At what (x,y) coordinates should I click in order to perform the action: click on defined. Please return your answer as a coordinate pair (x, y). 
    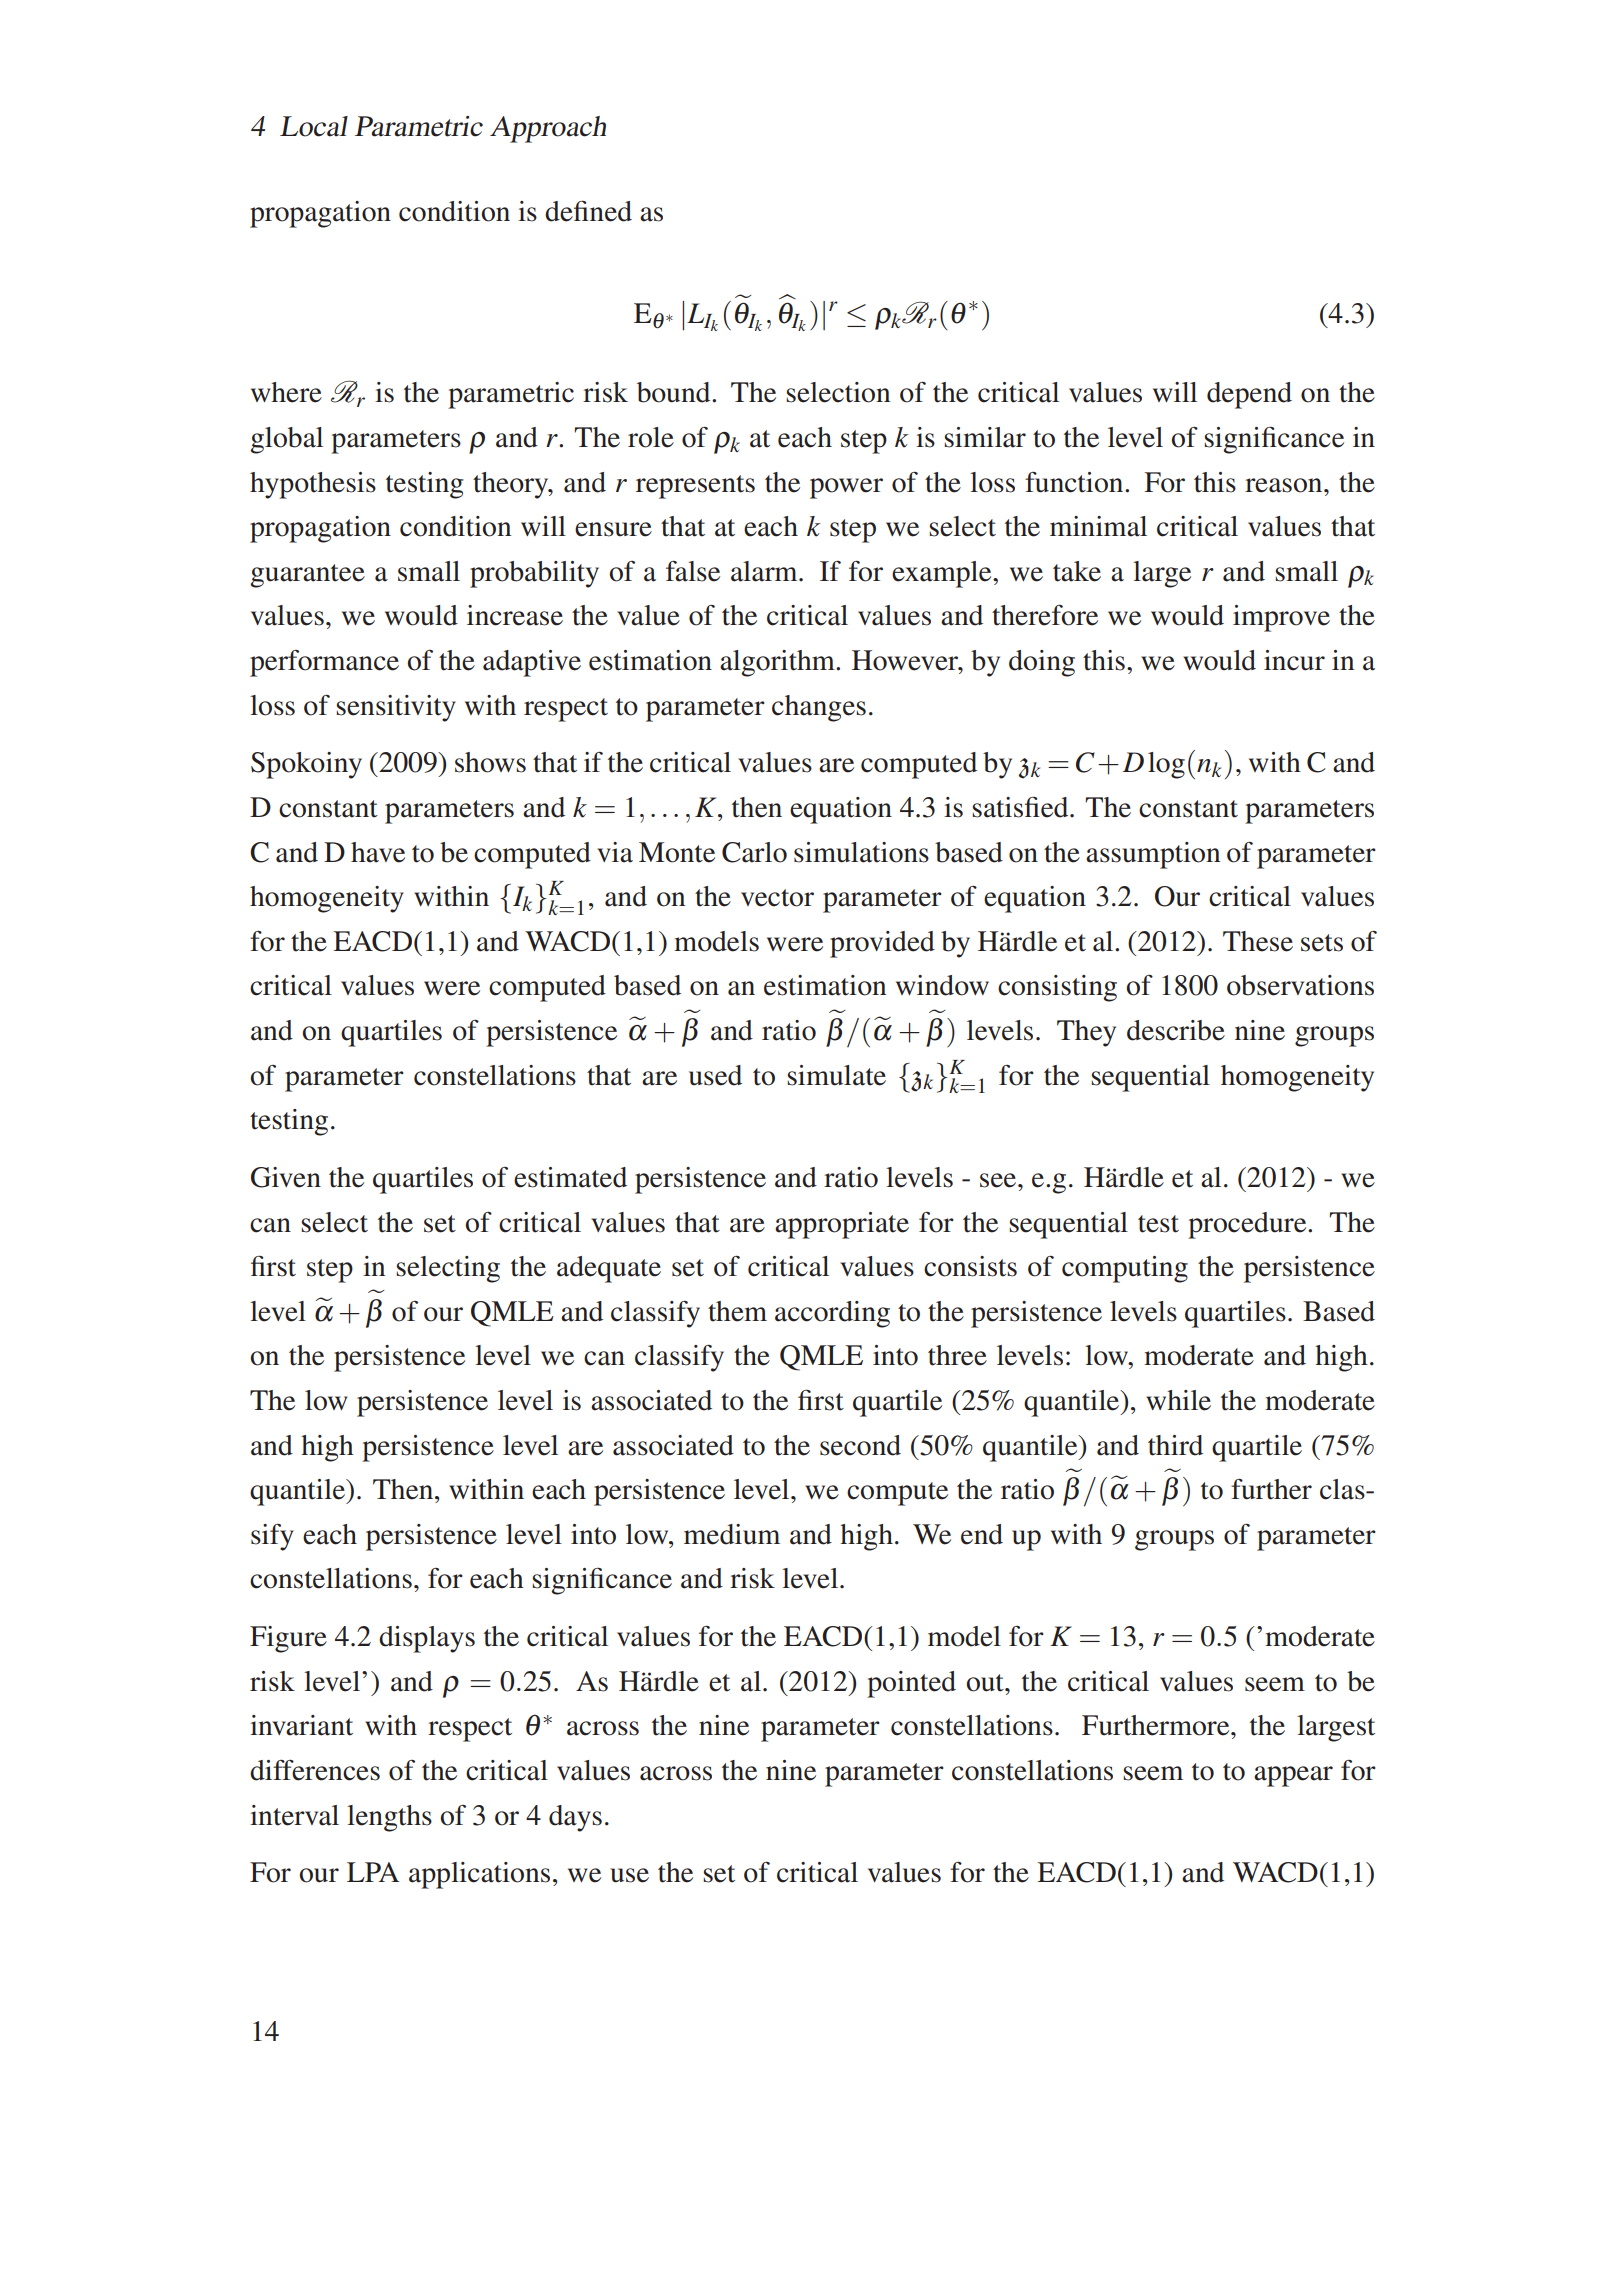
    Looking at the image, I should click on (588, 211).
